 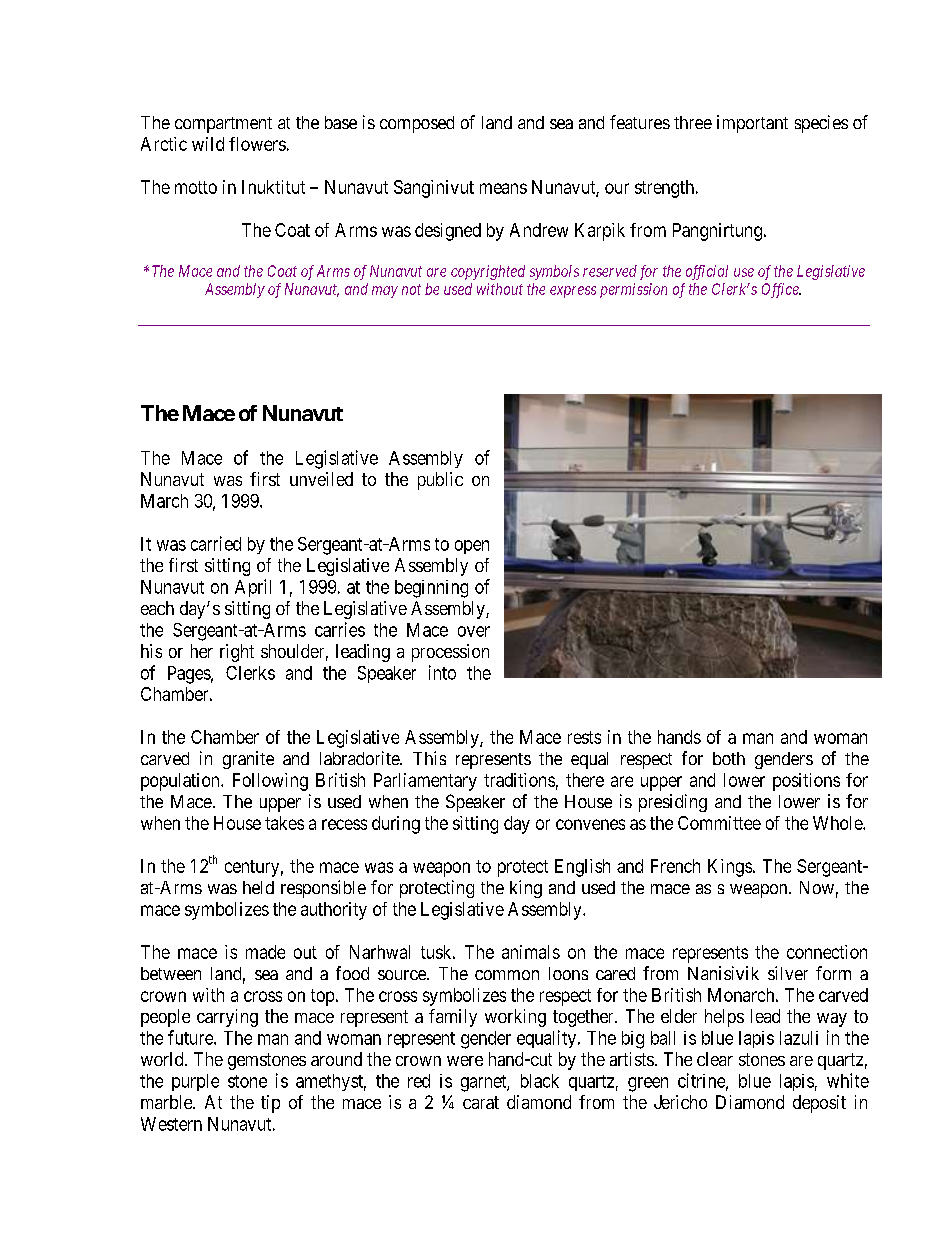 What do you see at coordinates (752, 124) in the document?
I see `important` at bounding box center [752, 124].
